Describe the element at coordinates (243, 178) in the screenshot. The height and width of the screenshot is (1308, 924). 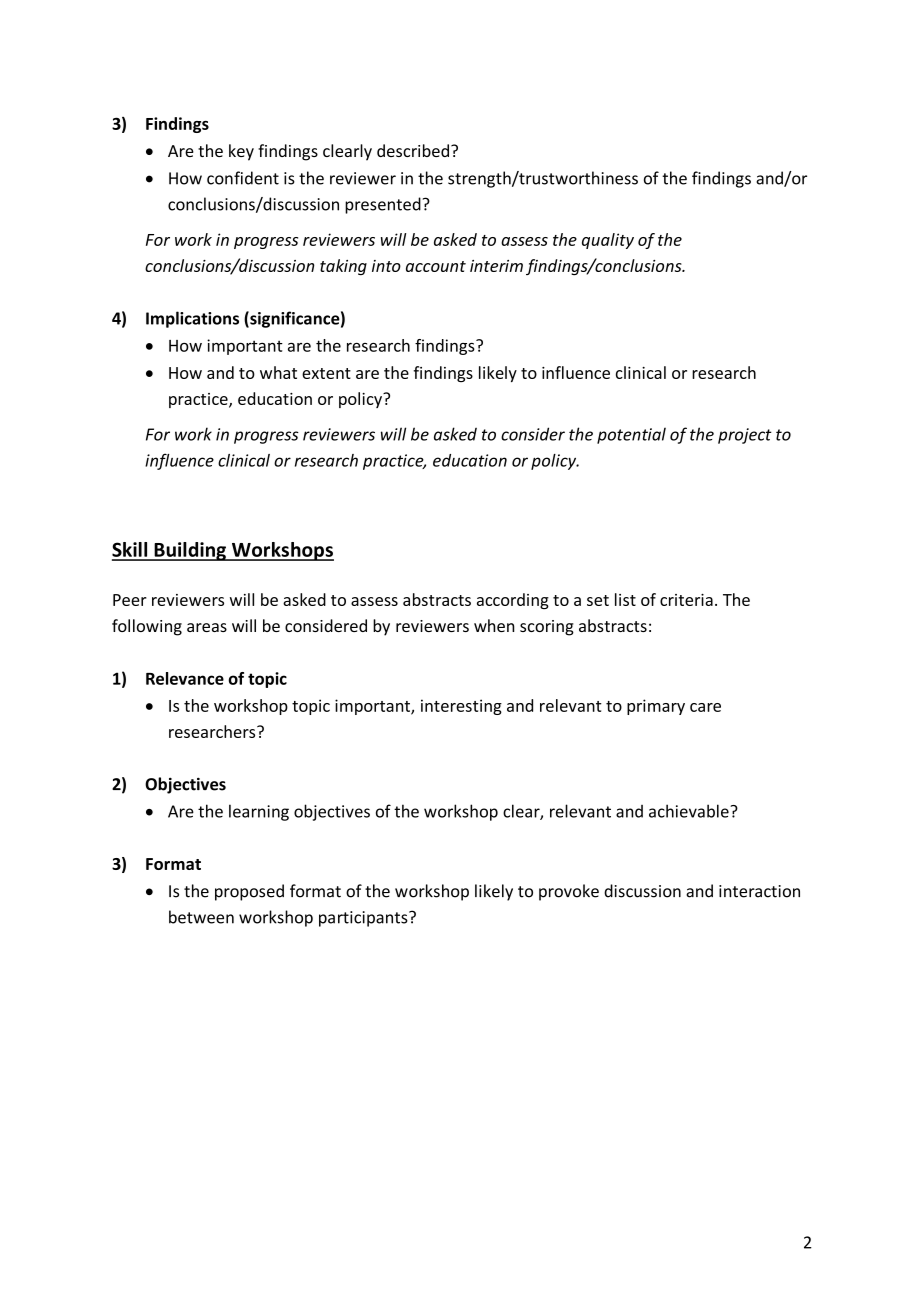
I see `confident` at that location.
